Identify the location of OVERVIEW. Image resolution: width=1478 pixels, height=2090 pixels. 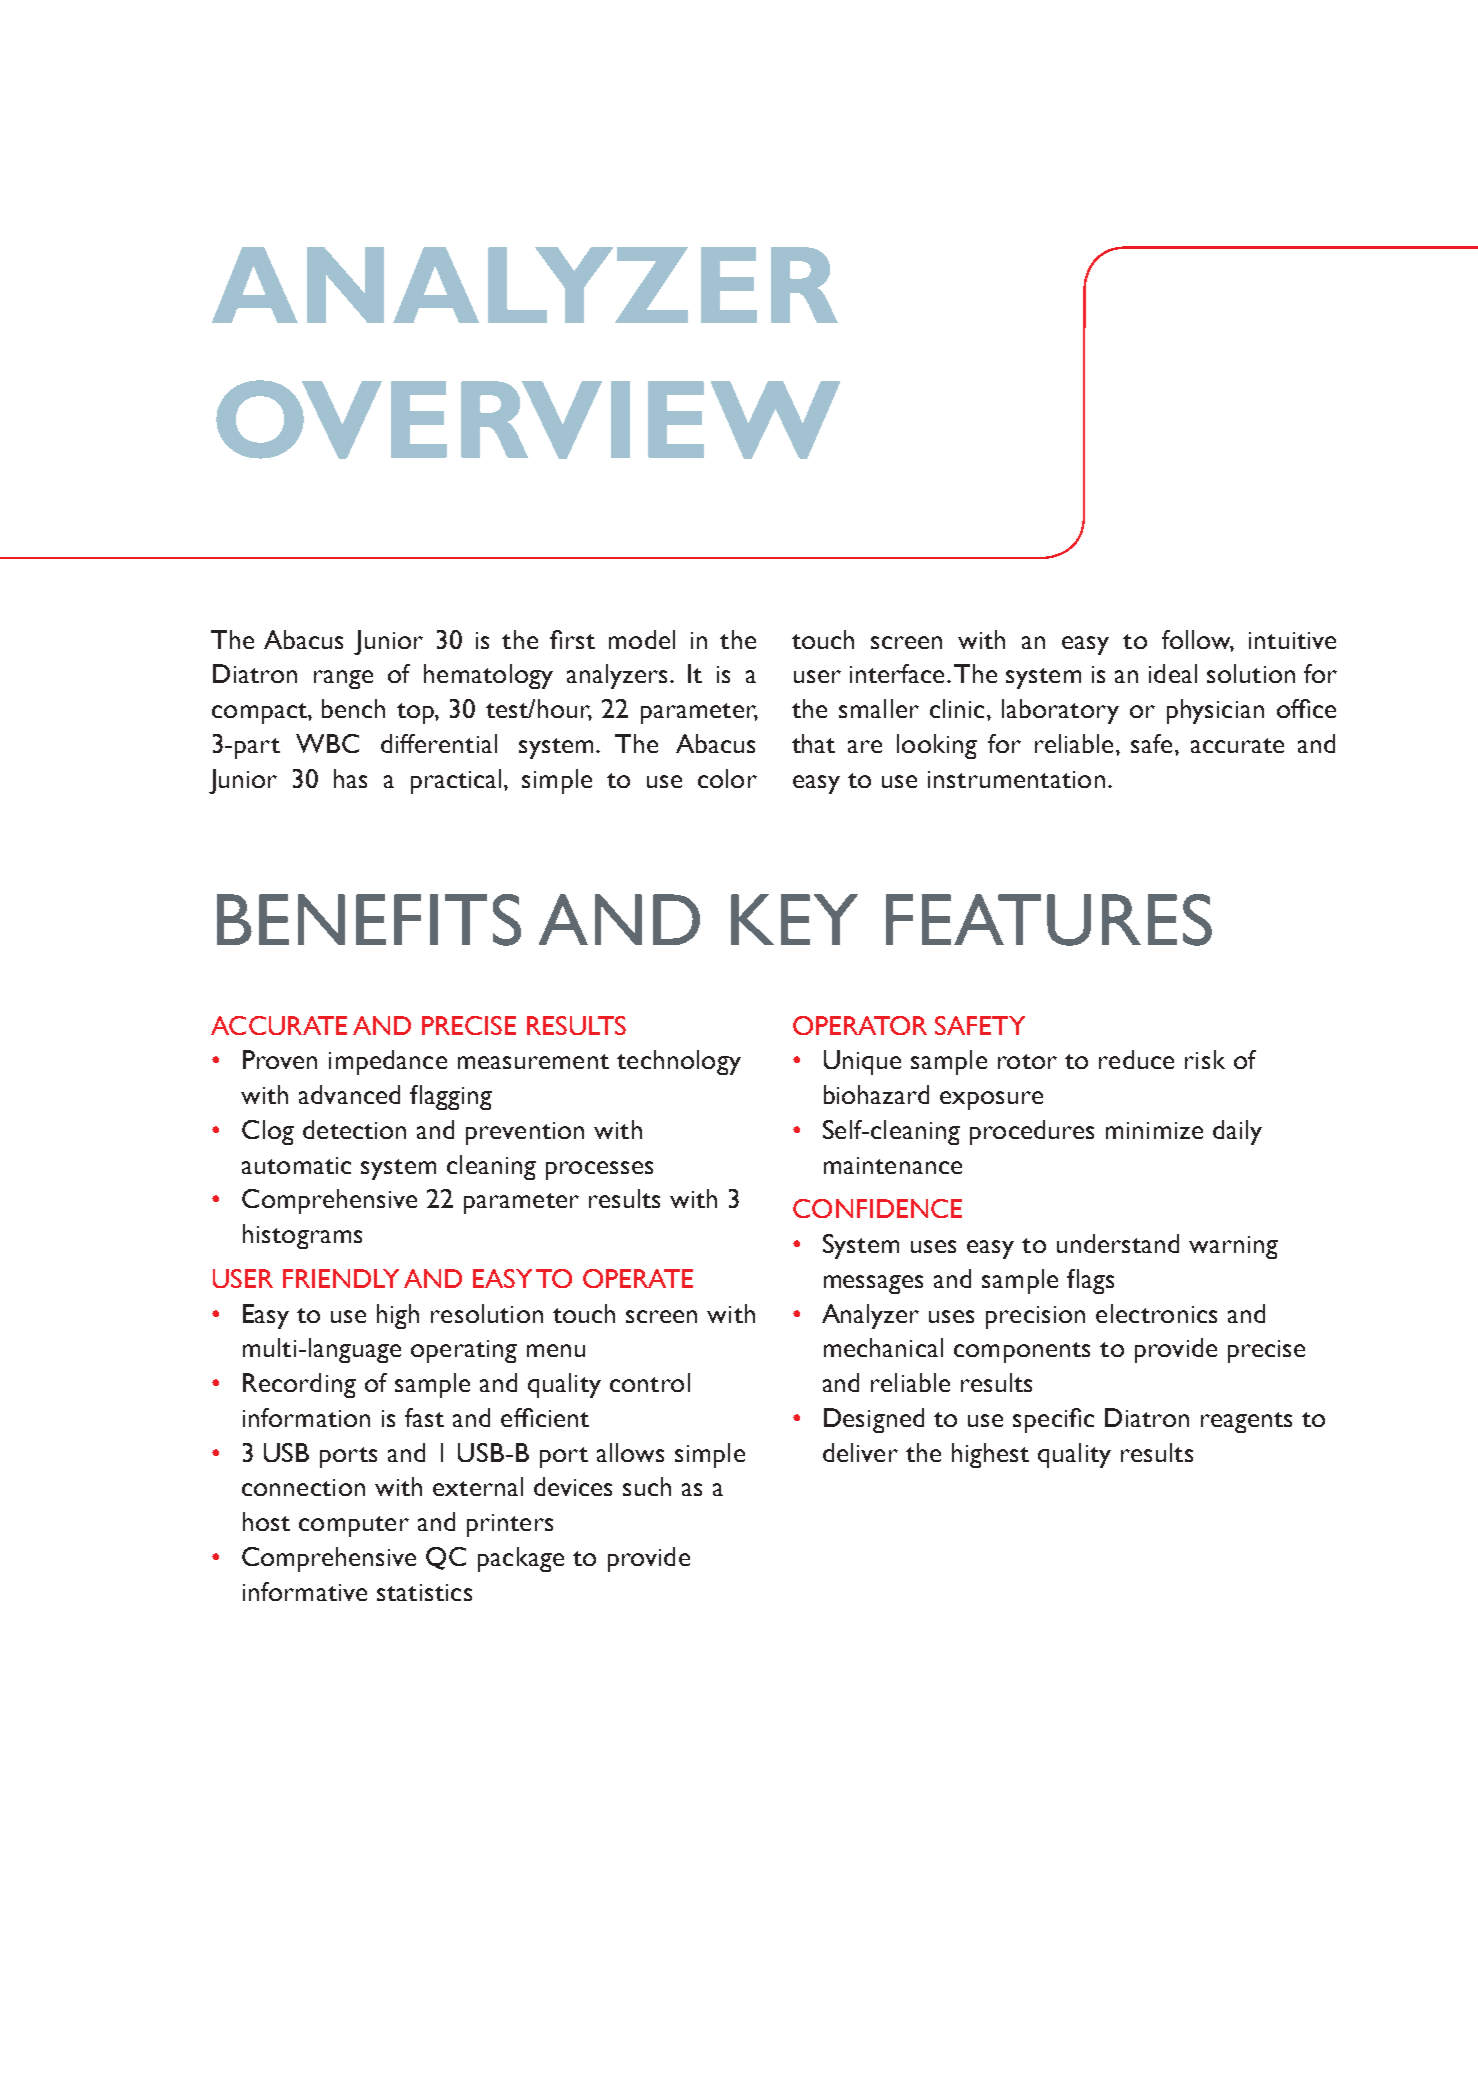
(528, 419).
